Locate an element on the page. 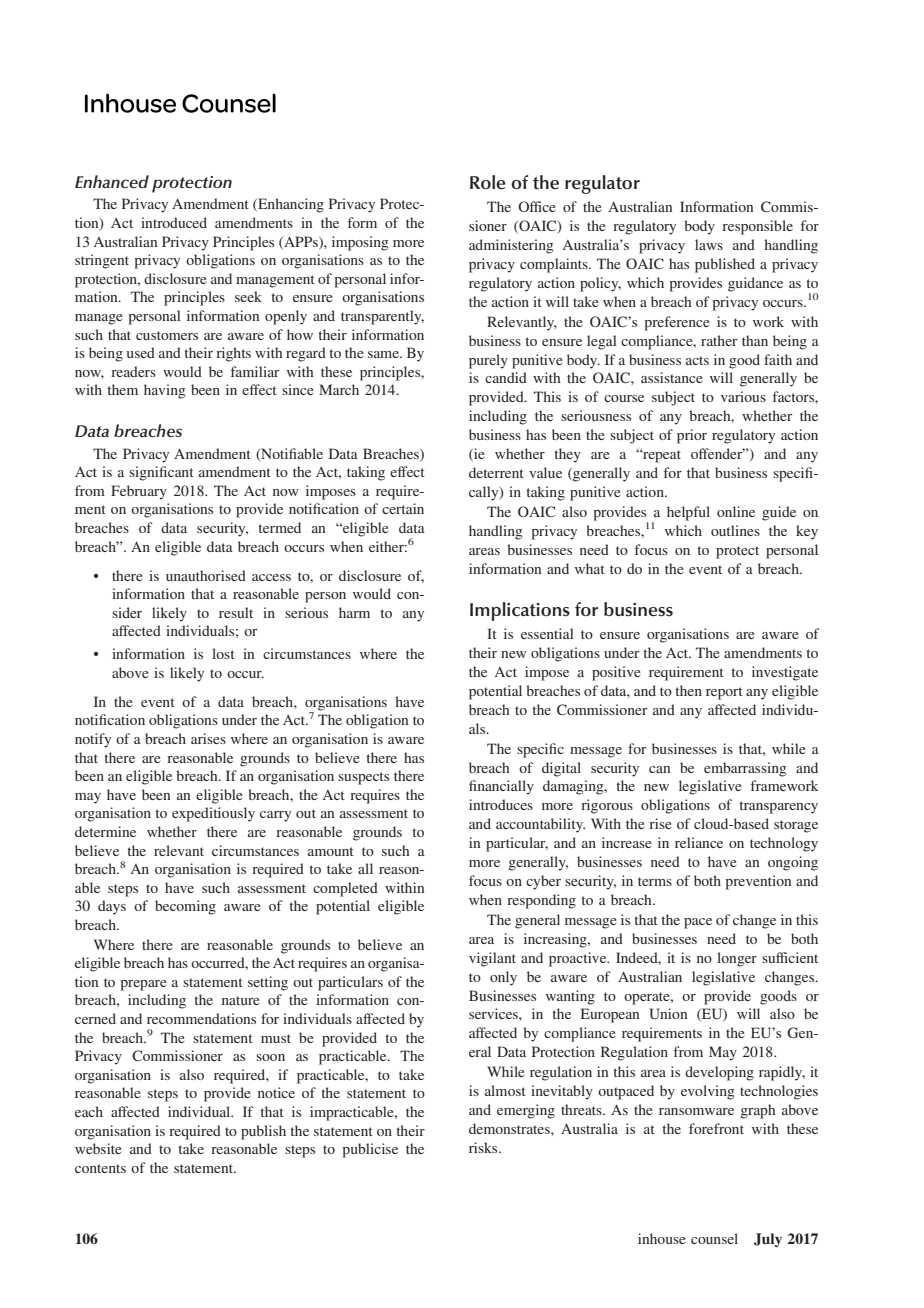 Image resolution: width=924 pixels, height=1308 pixels. lost is located at coordinates (223, 653).
